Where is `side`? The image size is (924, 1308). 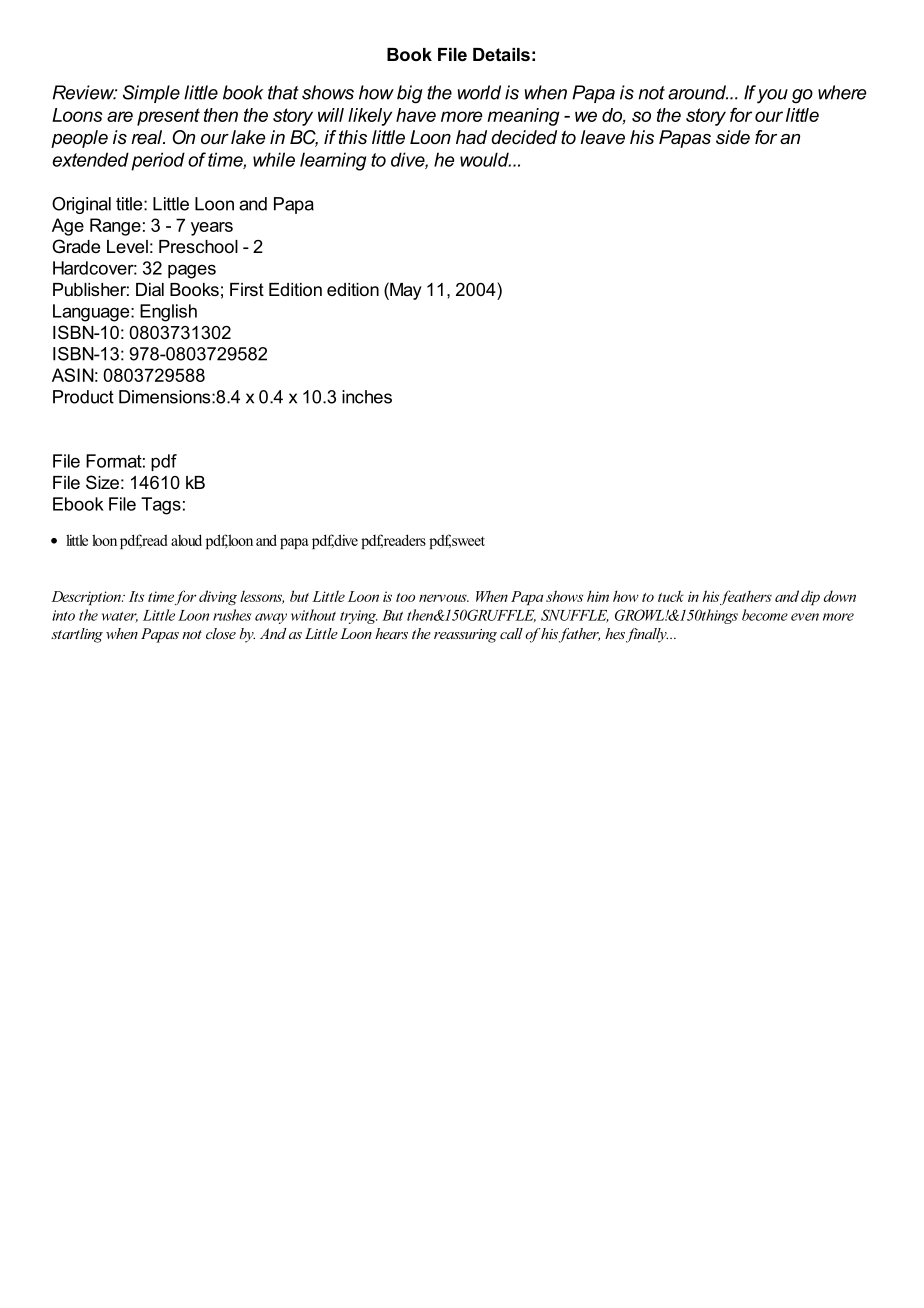 side is located at coordinates (733, 137).
